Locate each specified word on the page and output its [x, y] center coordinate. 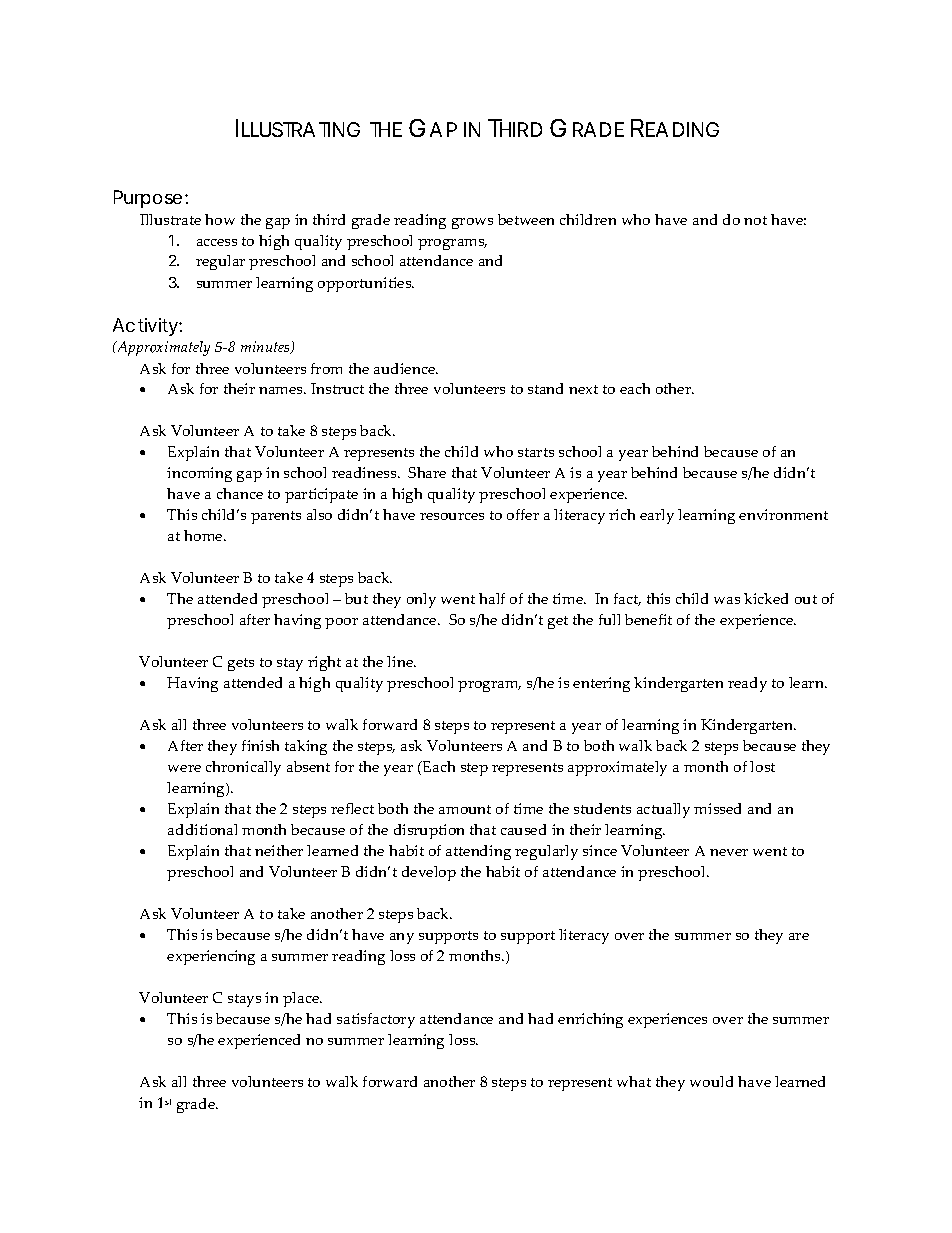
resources [452, 516]
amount [465, 809]
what [634, 1081]
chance [240, 493]
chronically [243, 768]
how [220, 219]
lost [762, 766]
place [302, 999]
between [526, 219]
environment [783, 514]
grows [472, 223]
